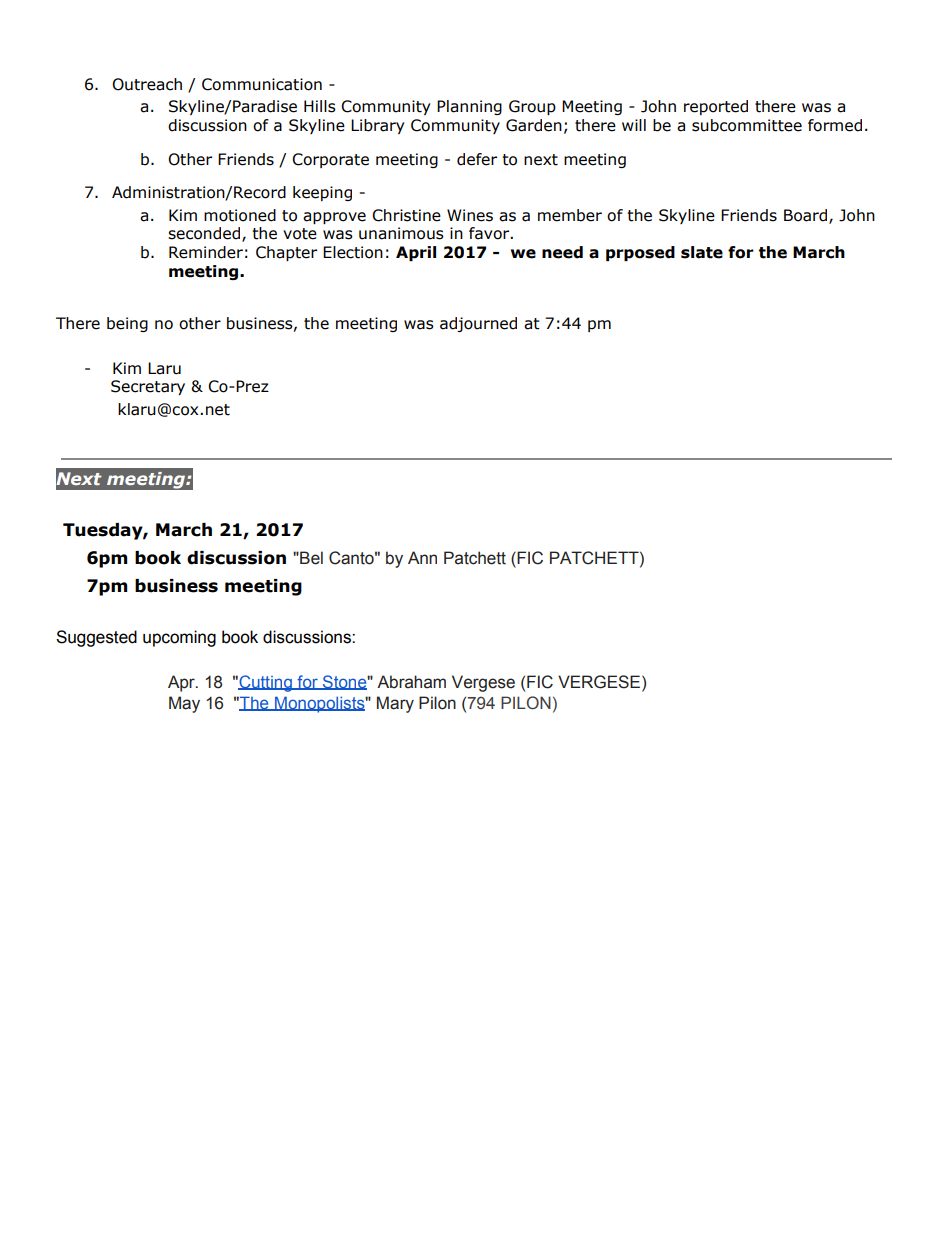 The width and height of the screenshot is (952, 1233). Describe the element at coordinates (716, 107) in the screenshot. I see `reported` at that location.
